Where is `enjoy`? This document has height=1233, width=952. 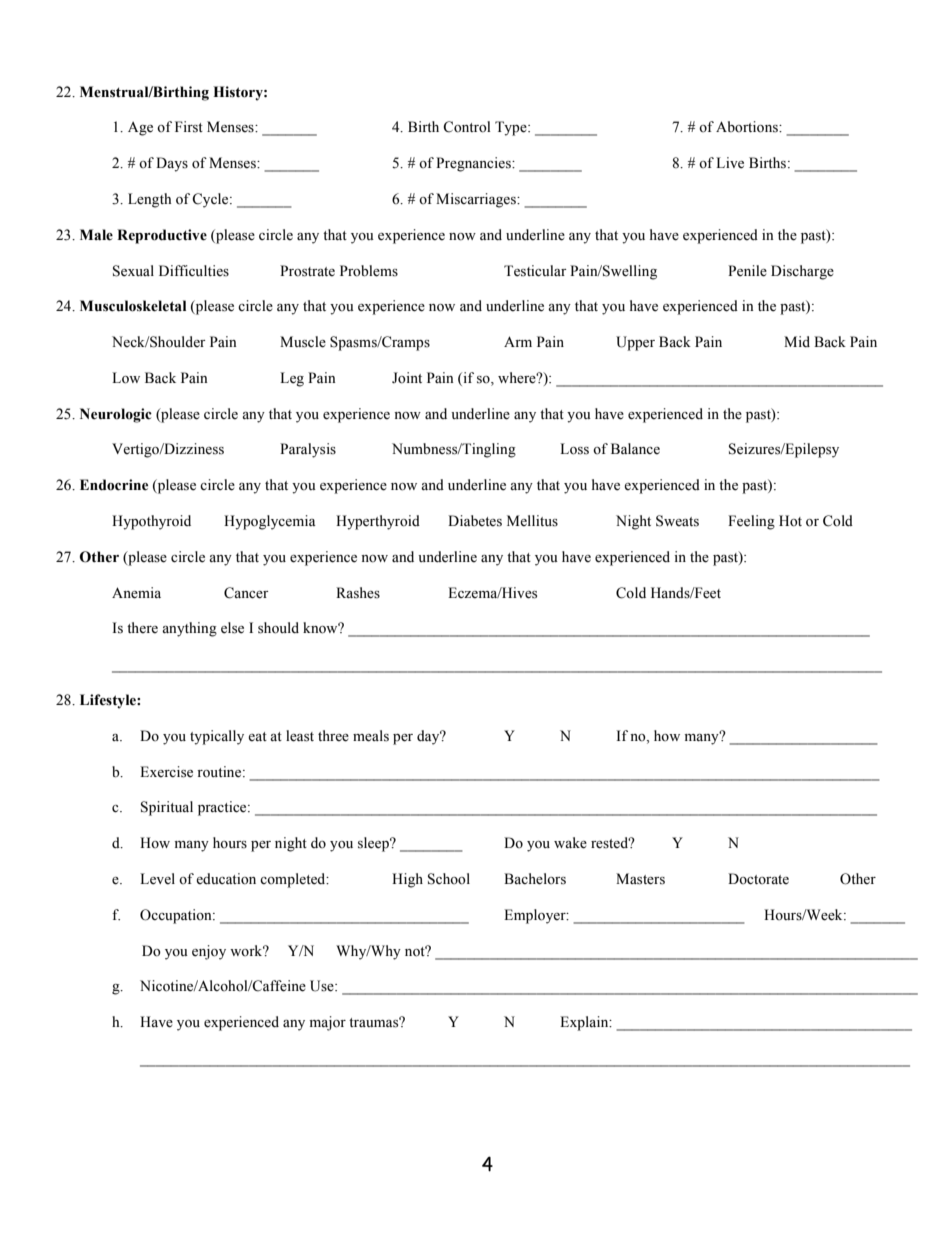
enjoy is located at coordinates (209, 952).
